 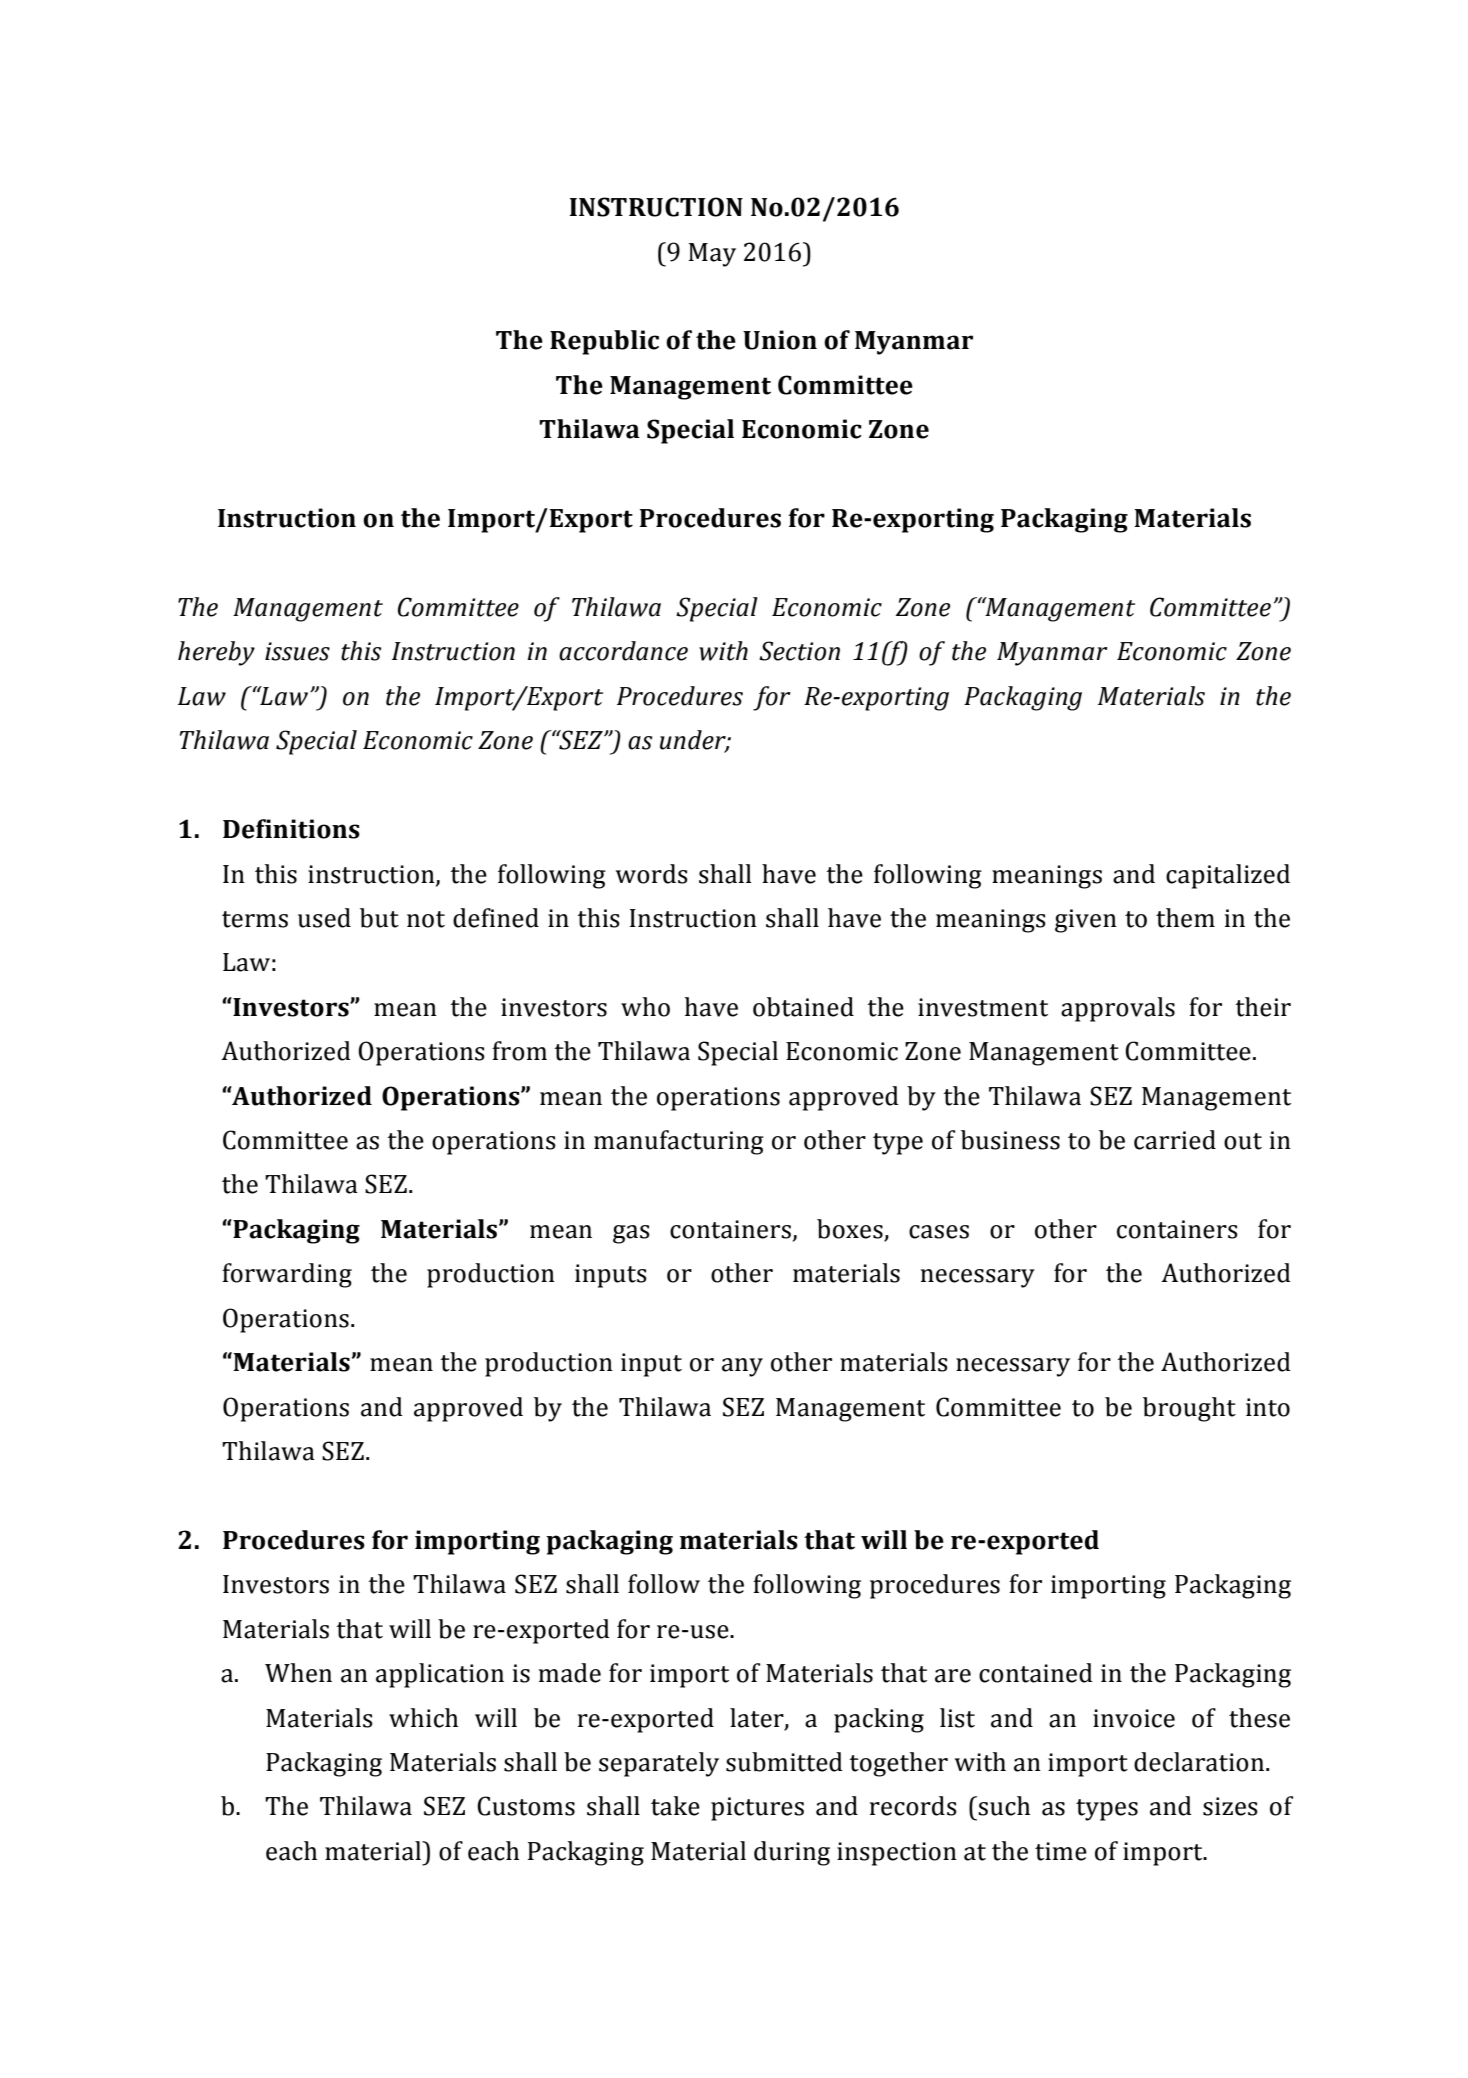 What do you see at coordinates (423, 1718) in the document?
I see `which` at bounding box center [423, 1718].
